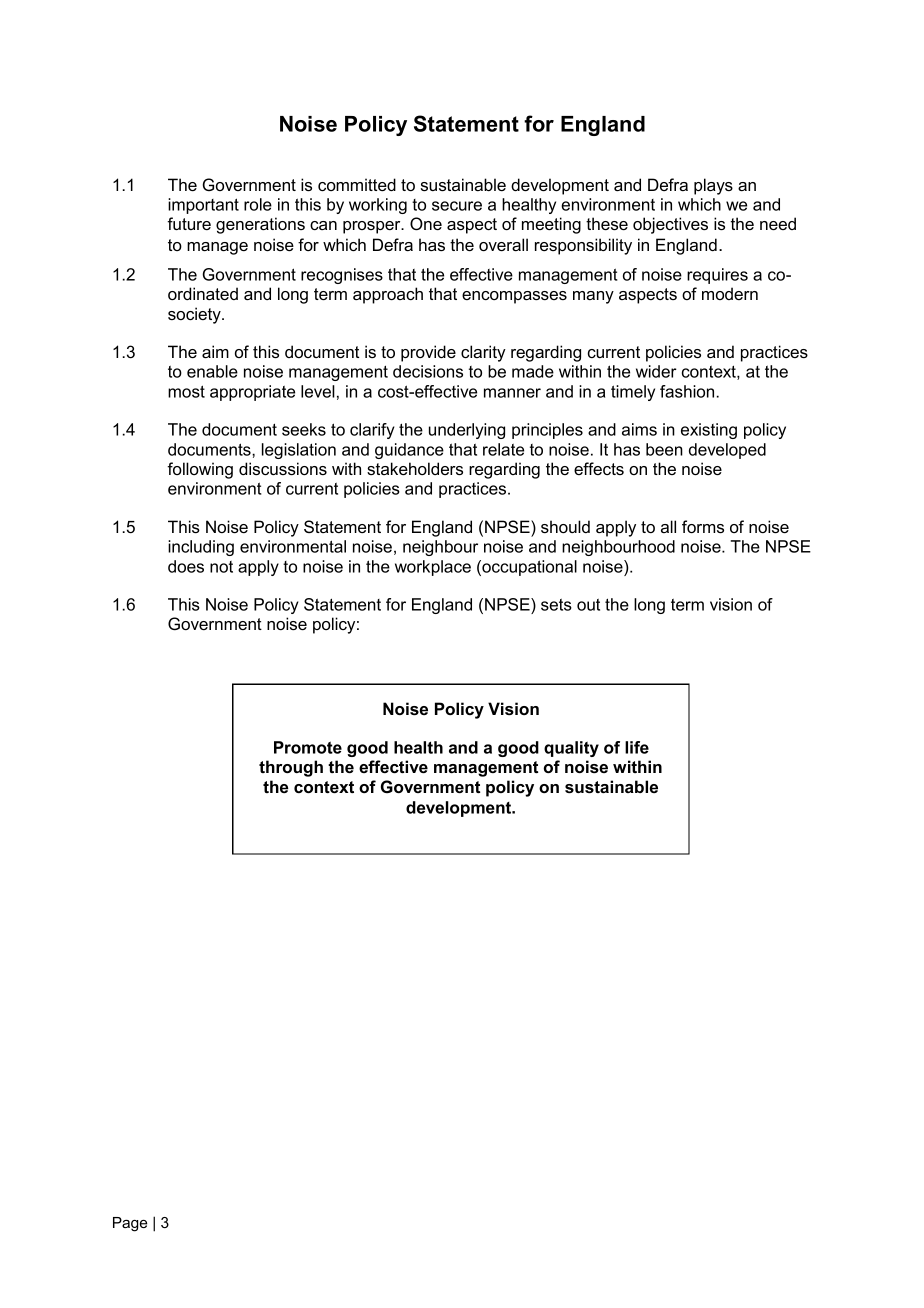 This screenshot has width=924, height=1308. What do you see at coordinates (308, 747) in the screenshot?
I see `Promote` at bounding box center [308, 747].
